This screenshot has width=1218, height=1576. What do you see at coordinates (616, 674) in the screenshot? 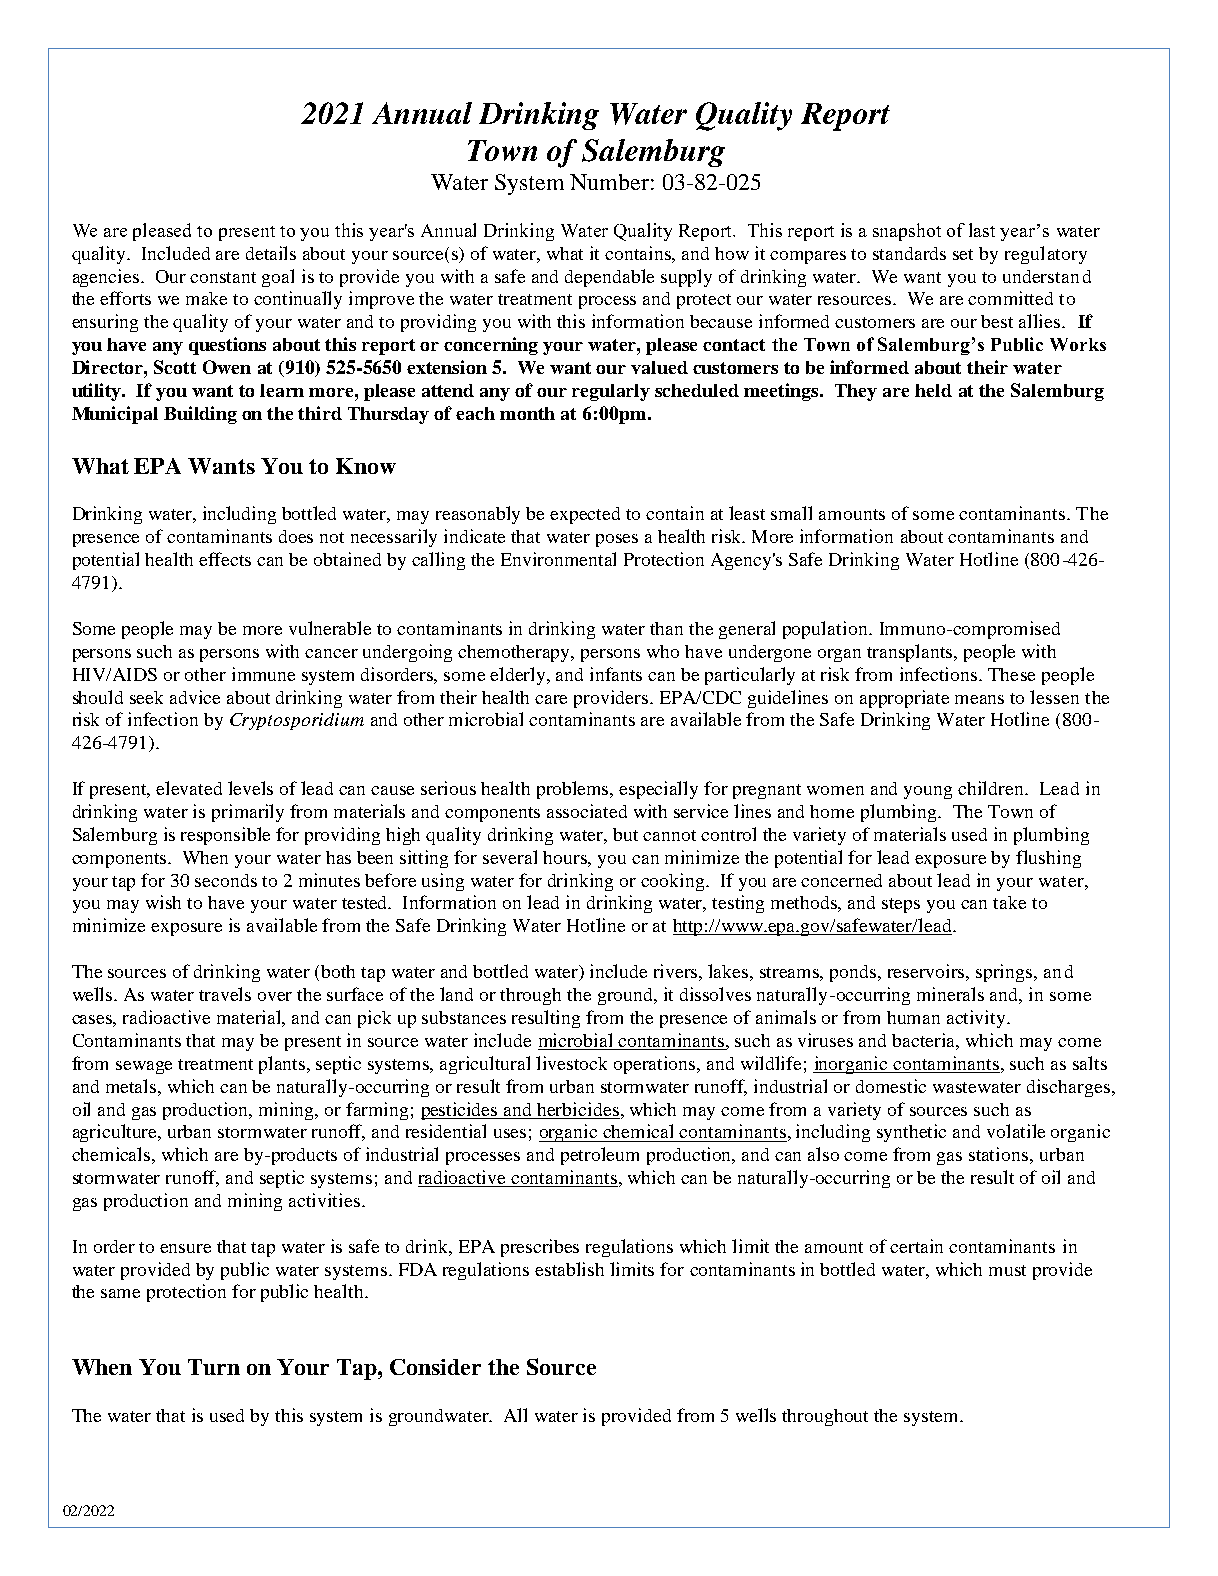
I see `infants` at bounding box center [616, 674].
